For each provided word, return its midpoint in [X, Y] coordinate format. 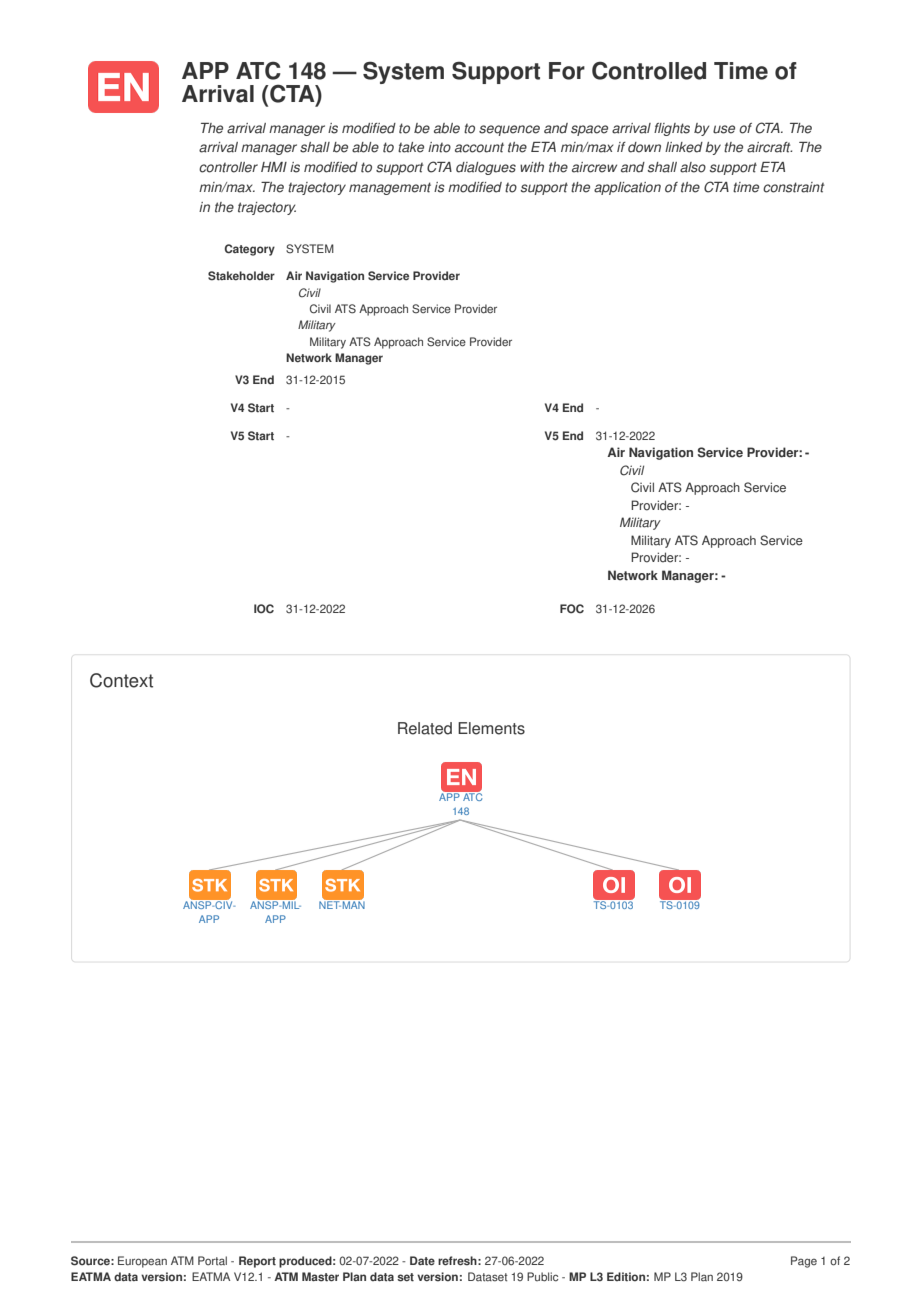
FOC [572, 609]
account [479, 147]
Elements [491, 728]
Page [804, 1262]
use [724, 129]
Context [121, 680]
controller [228, 167]
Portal [212, 1261]
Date [422, 1261]
